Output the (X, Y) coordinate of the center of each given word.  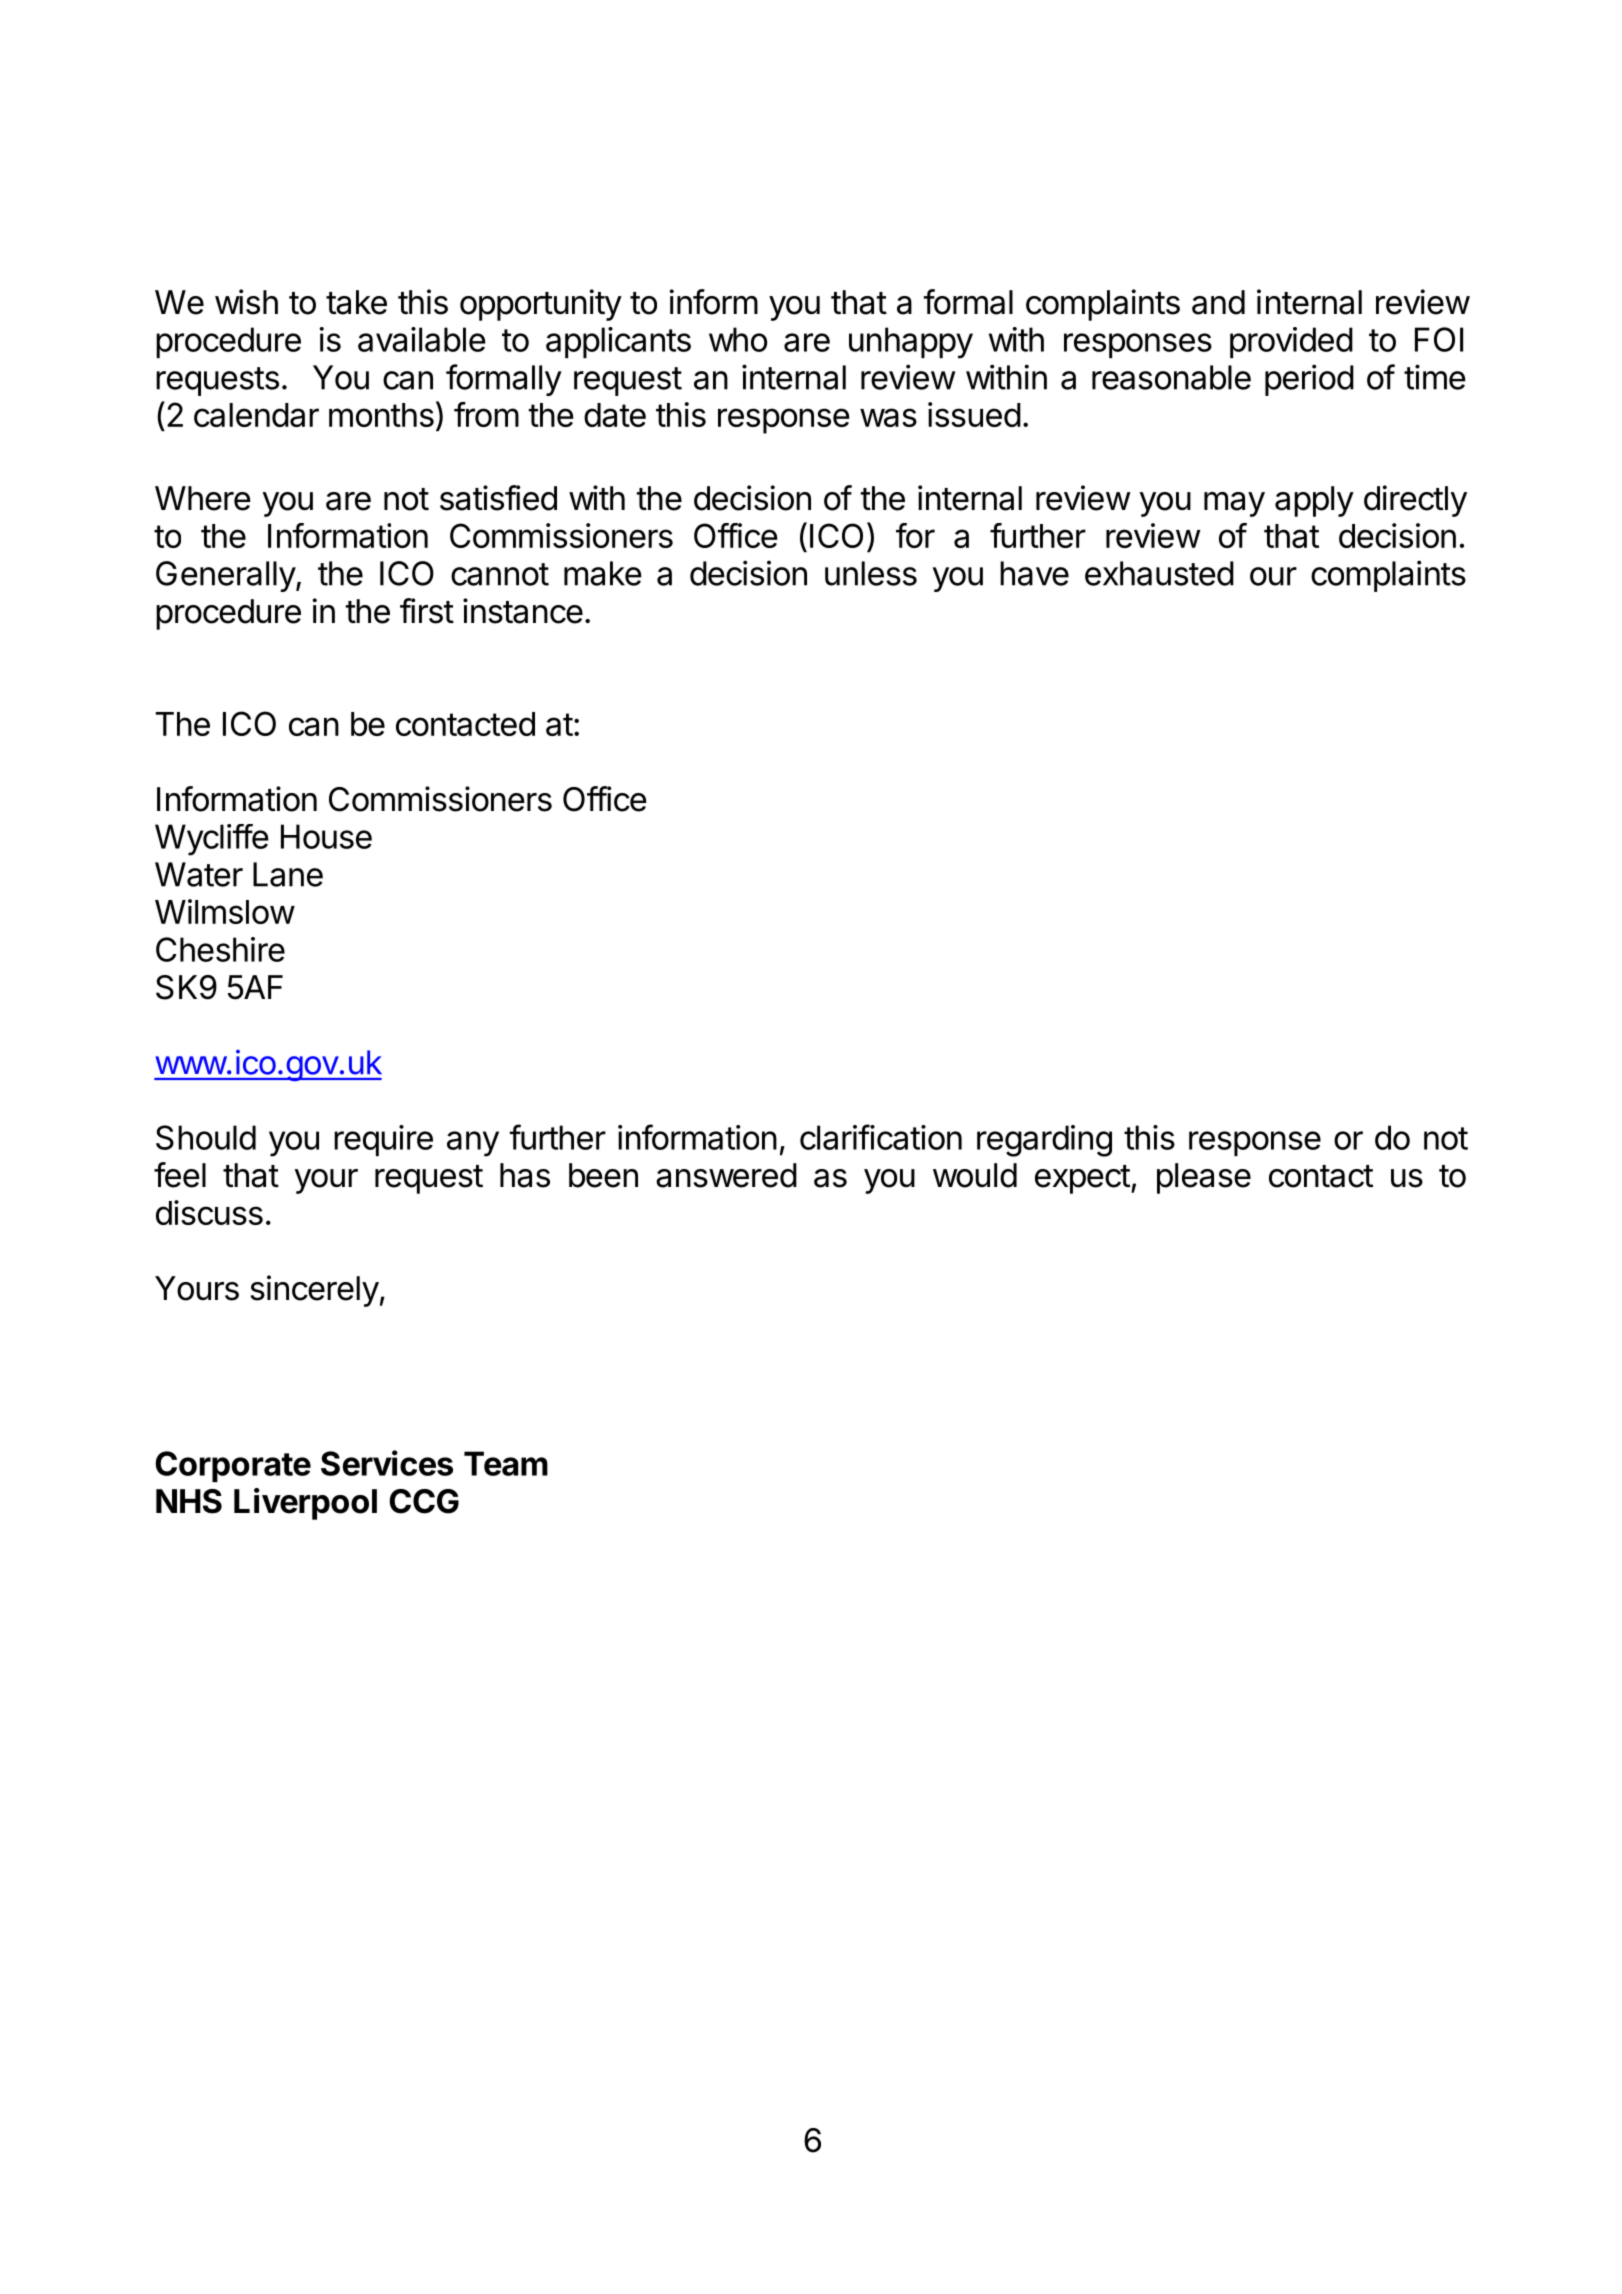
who (738, 339)
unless (871, 573)
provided (1291, 342)
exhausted (1159, 573)
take (356, 302)
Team (506, 1463)
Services (387, 1463)
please (1204, 1178)
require (383, 1140)
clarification (881, 1137)
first (427, 611)
